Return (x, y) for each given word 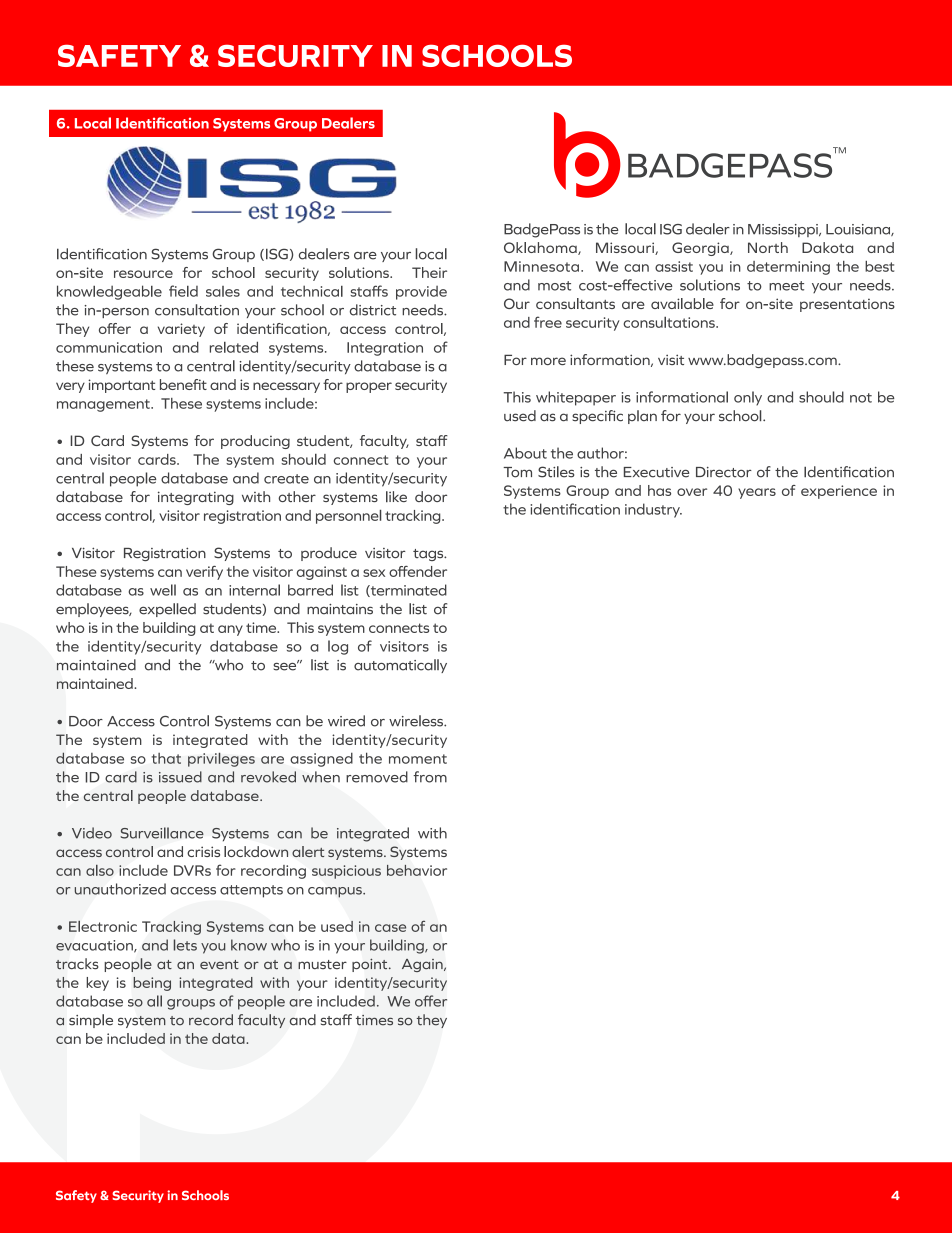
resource (143, 274)
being (152, 984)
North (768, 247)
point (371, 965)
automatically (400, 666)
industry (653, 510)
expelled (167, 610)
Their (429, 272)
